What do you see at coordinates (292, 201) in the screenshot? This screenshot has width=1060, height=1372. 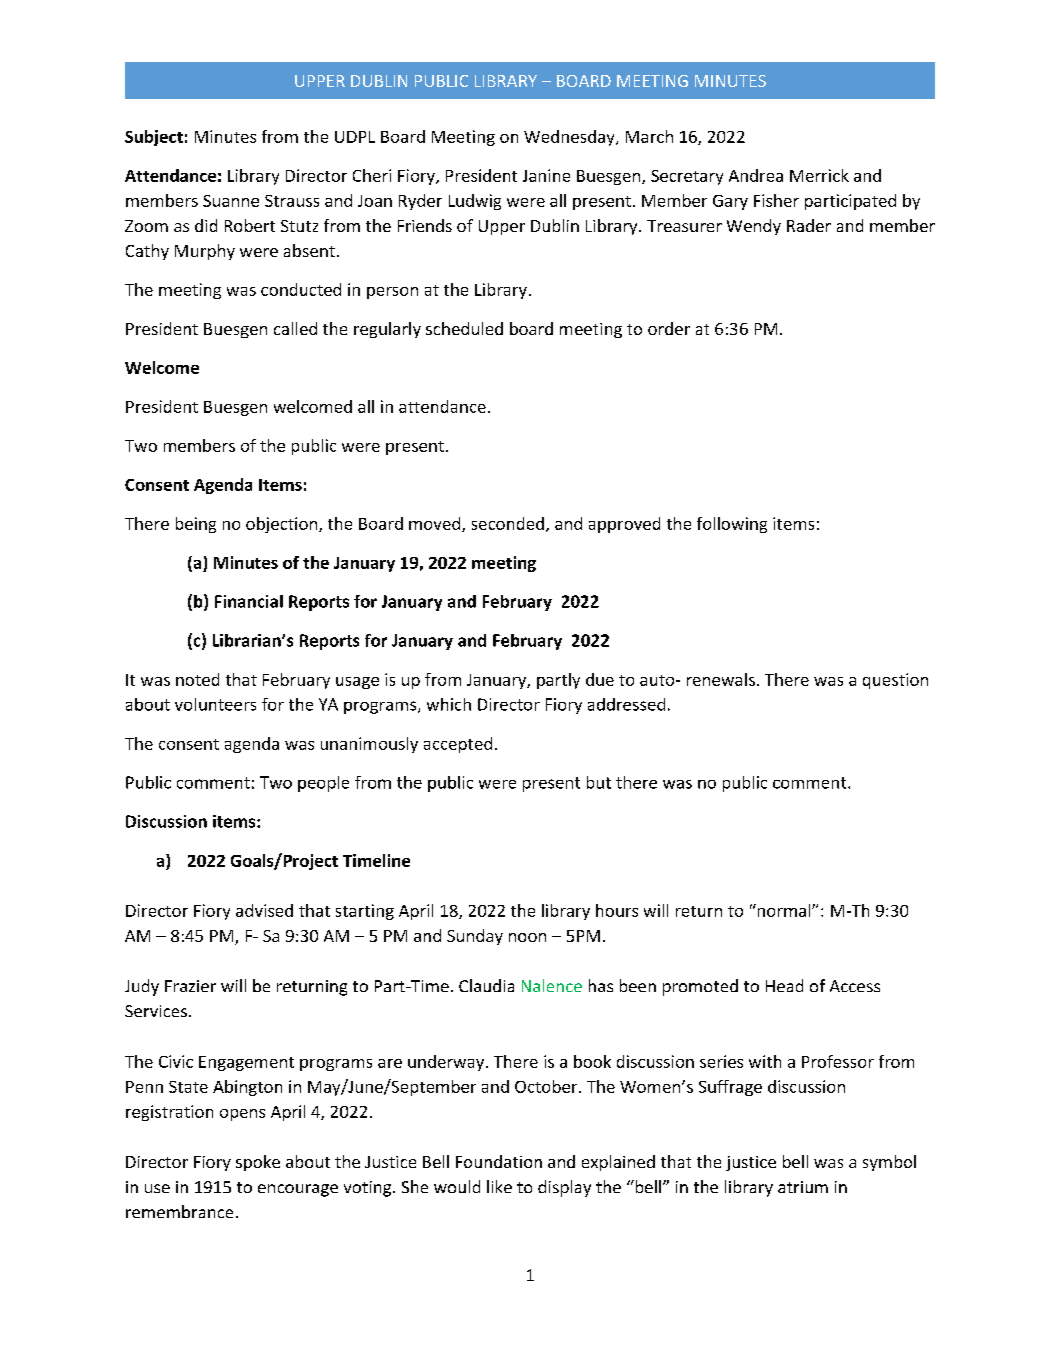 I see `Strauss` at bounding box center [292, 201].
